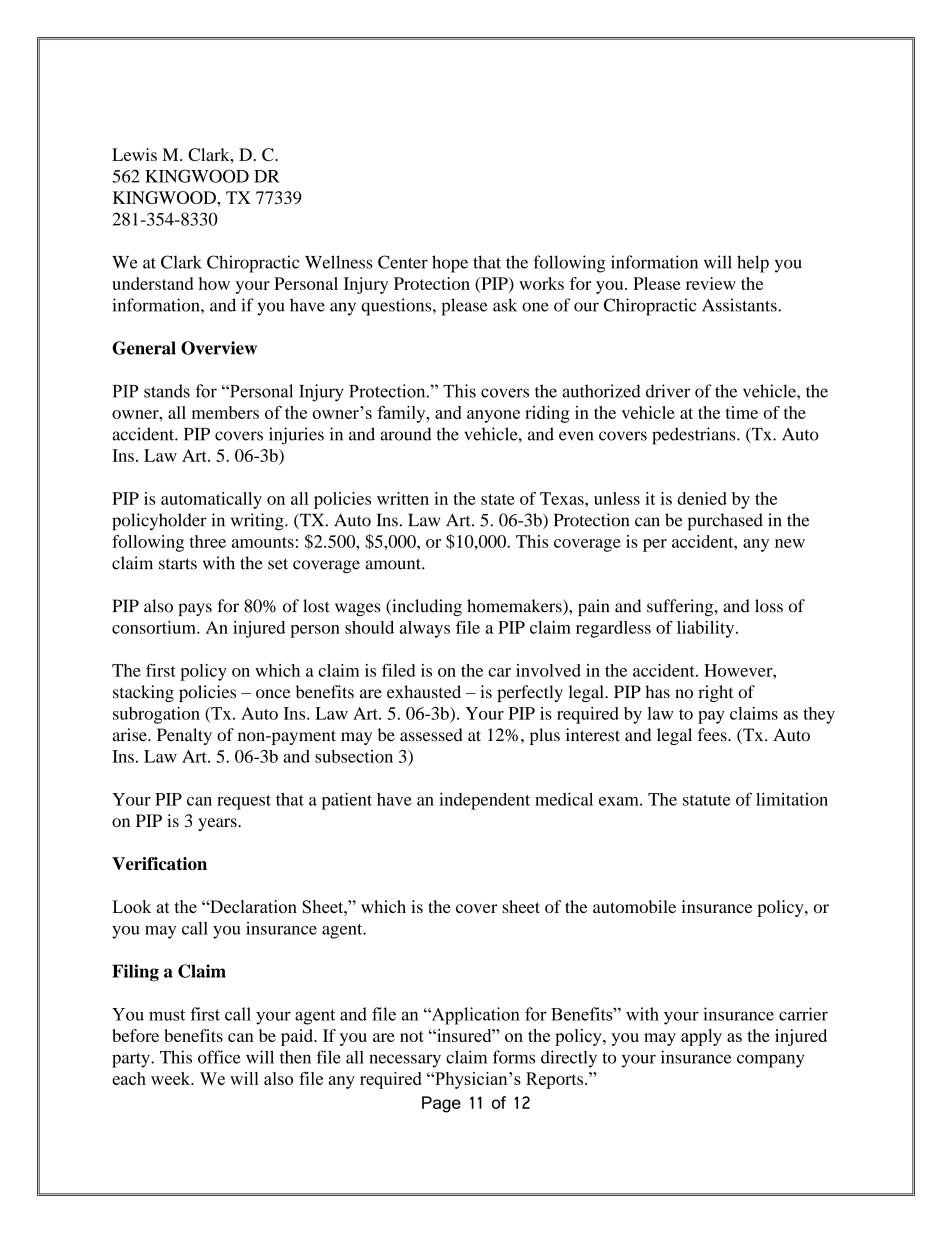  What do you see at coordinates (218, 824) in the page?
I see `years` at bounding box center [218, 824].
